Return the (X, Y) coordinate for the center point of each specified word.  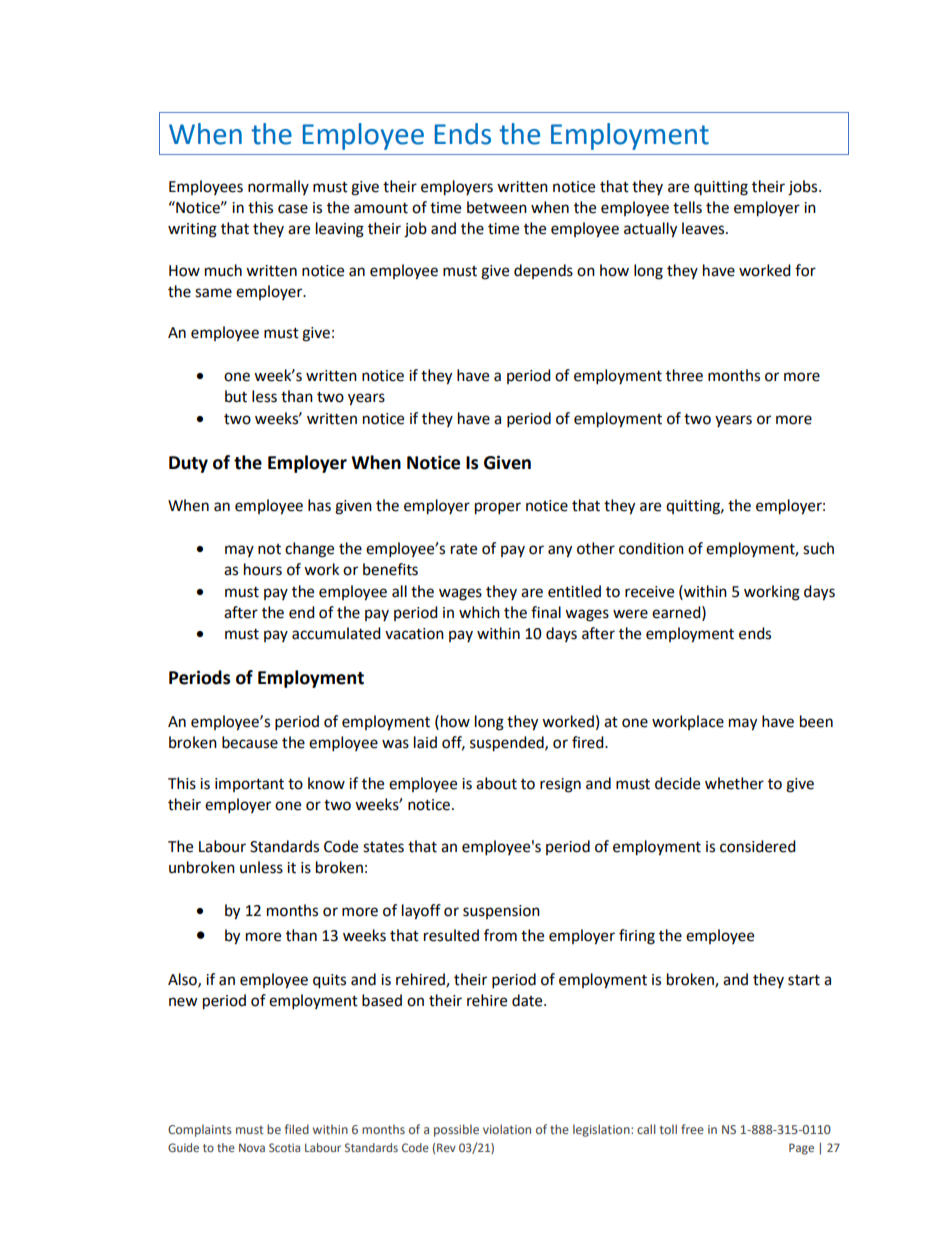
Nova (252, 1148)
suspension (501, 912)
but (236, 396)
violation (507, 1129)
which (479, 612)
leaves (704, 228)
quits (329, 981)
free (692, 1129)
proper (498, 508)
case (293, 209)
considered (758, 846)
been (816, 721)
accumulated (336, 633)
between (497, 207)
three (684, 375)
